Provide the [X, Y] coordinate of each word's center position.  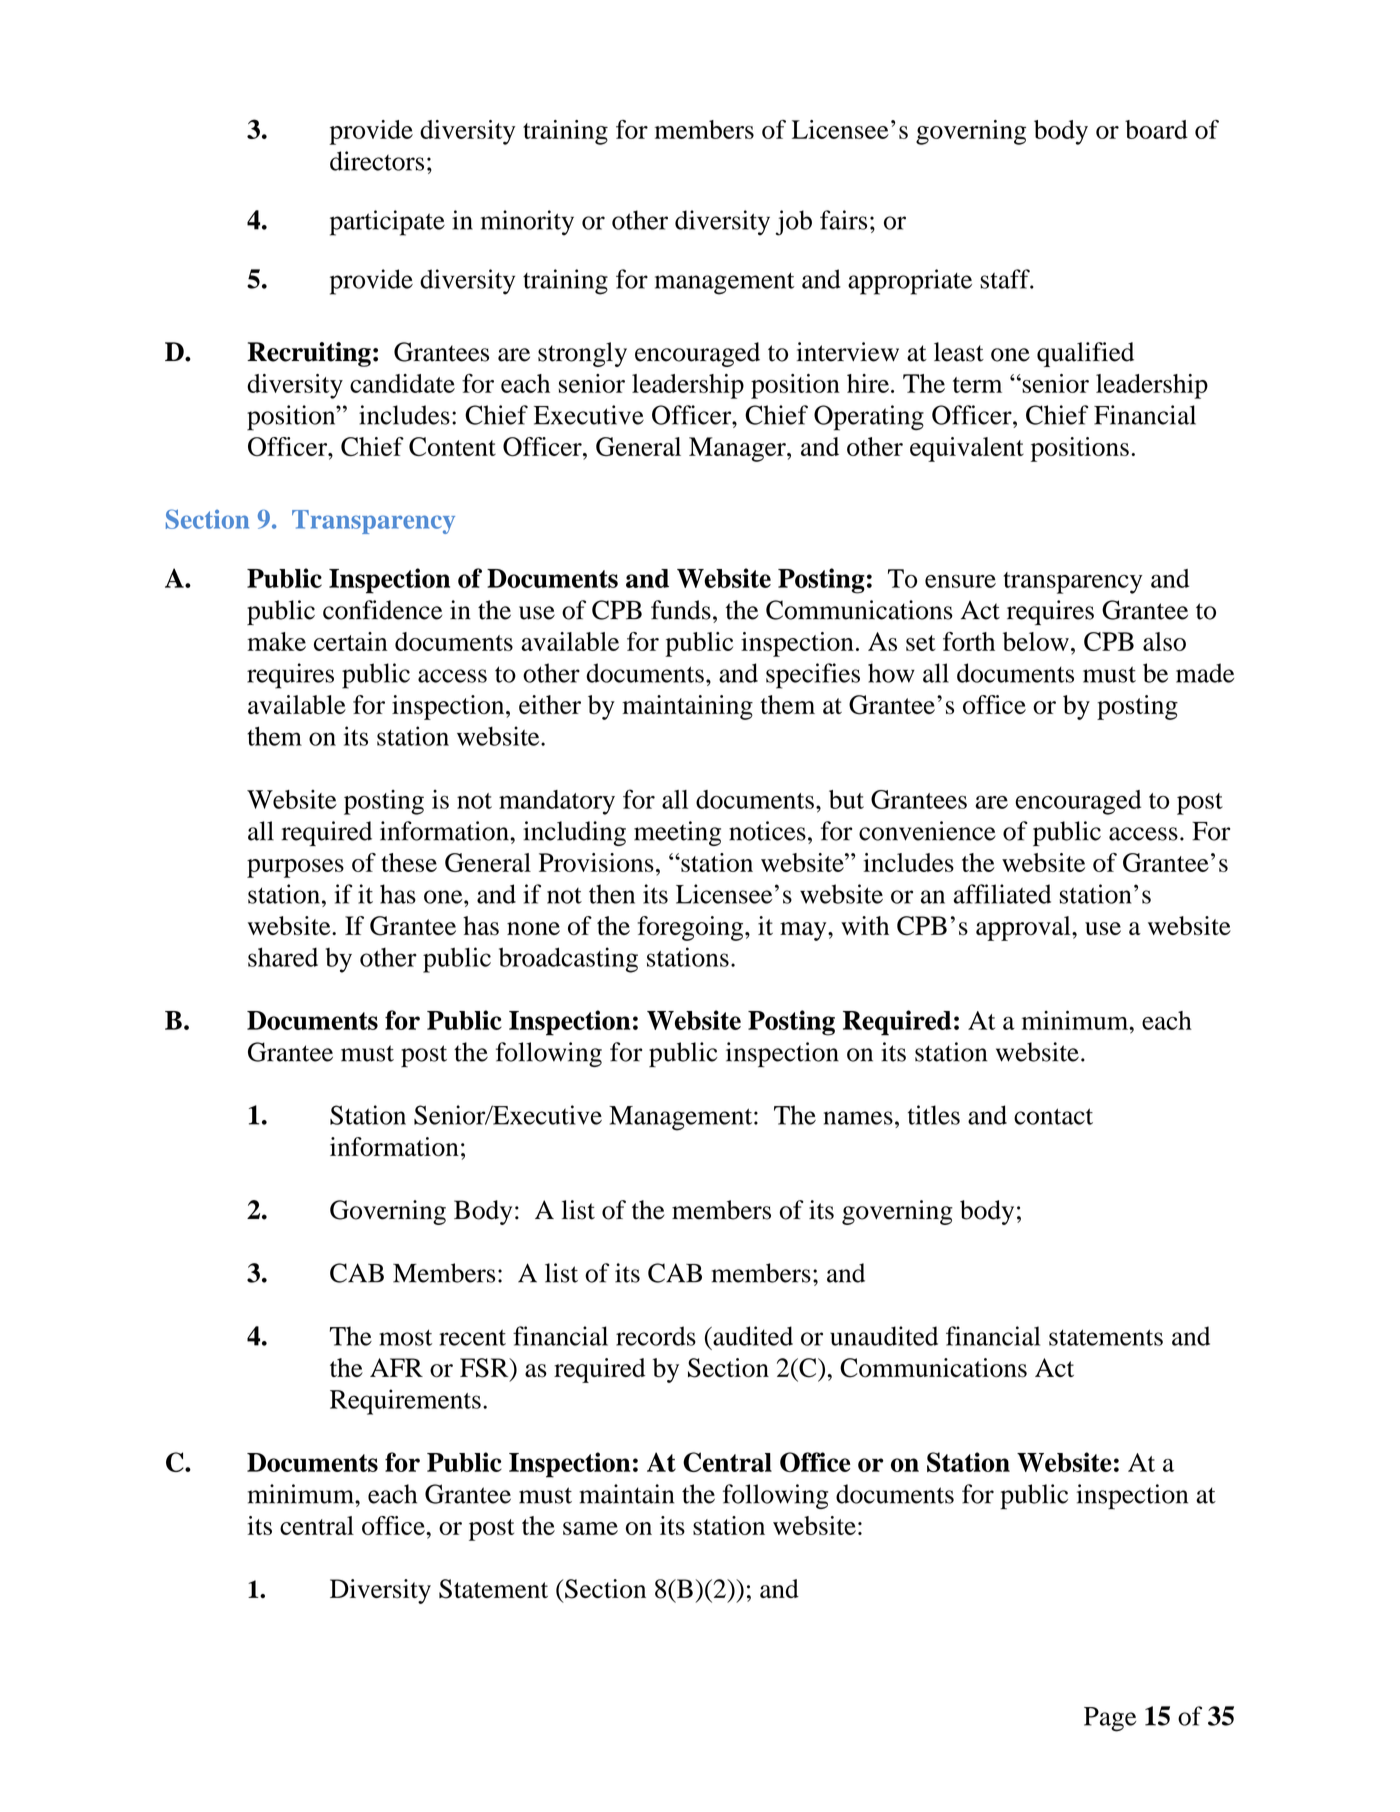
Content [452, 446]
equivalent [967, 449]
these [409, 862]
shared [283, 957]
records [656, 1336]
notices [767, 831]
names [858, 1118]
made [1205, 673]
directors [377, 161]
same [590, 1528]
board [1156, 129]
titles [934, 1115]
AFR [396, 1367]
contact [1053, 1116]
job [793, 223]
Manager [738, 449]
